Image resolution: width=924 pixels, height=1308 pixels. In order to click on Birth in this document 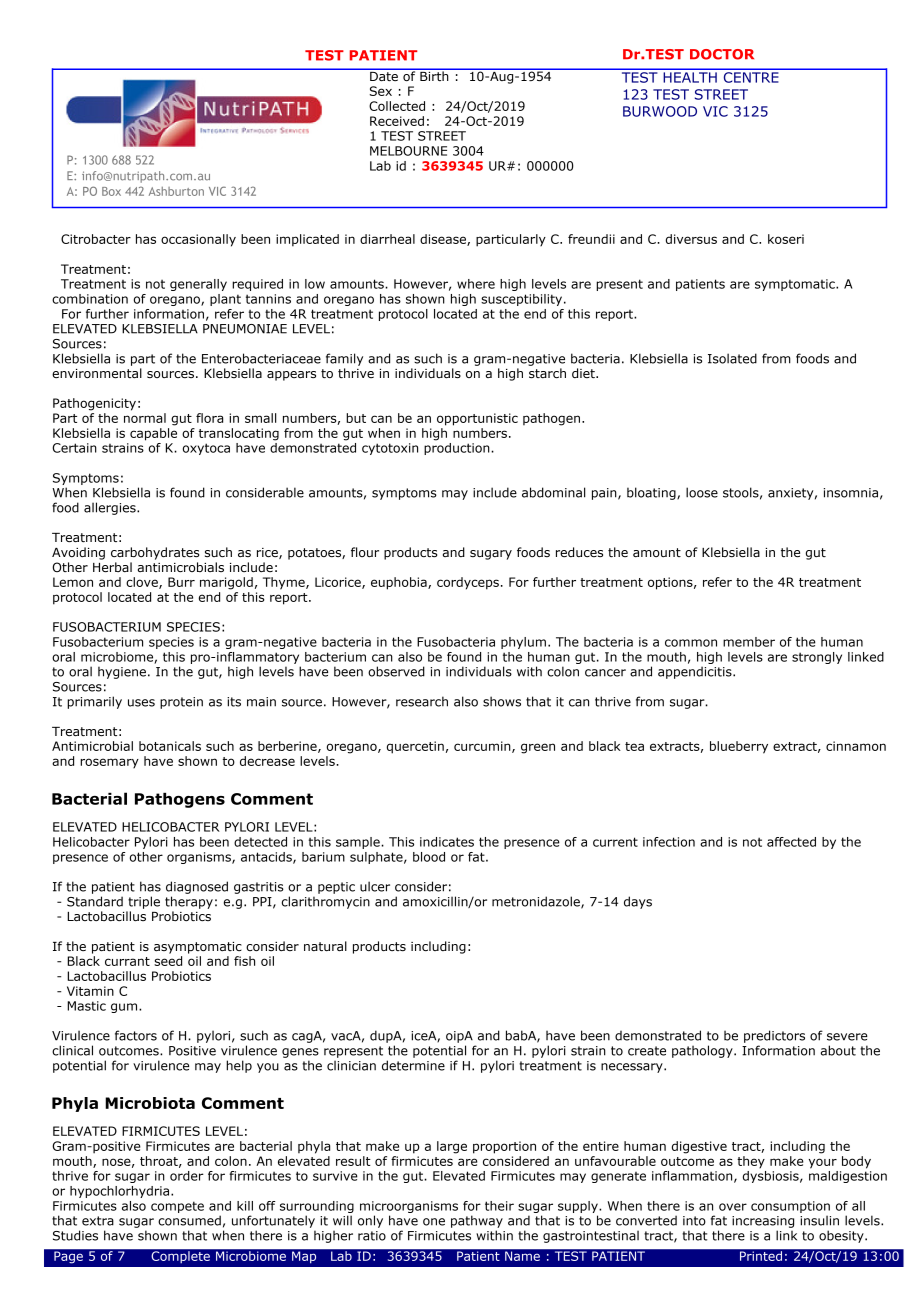, I will do `click(434, 75)`.
